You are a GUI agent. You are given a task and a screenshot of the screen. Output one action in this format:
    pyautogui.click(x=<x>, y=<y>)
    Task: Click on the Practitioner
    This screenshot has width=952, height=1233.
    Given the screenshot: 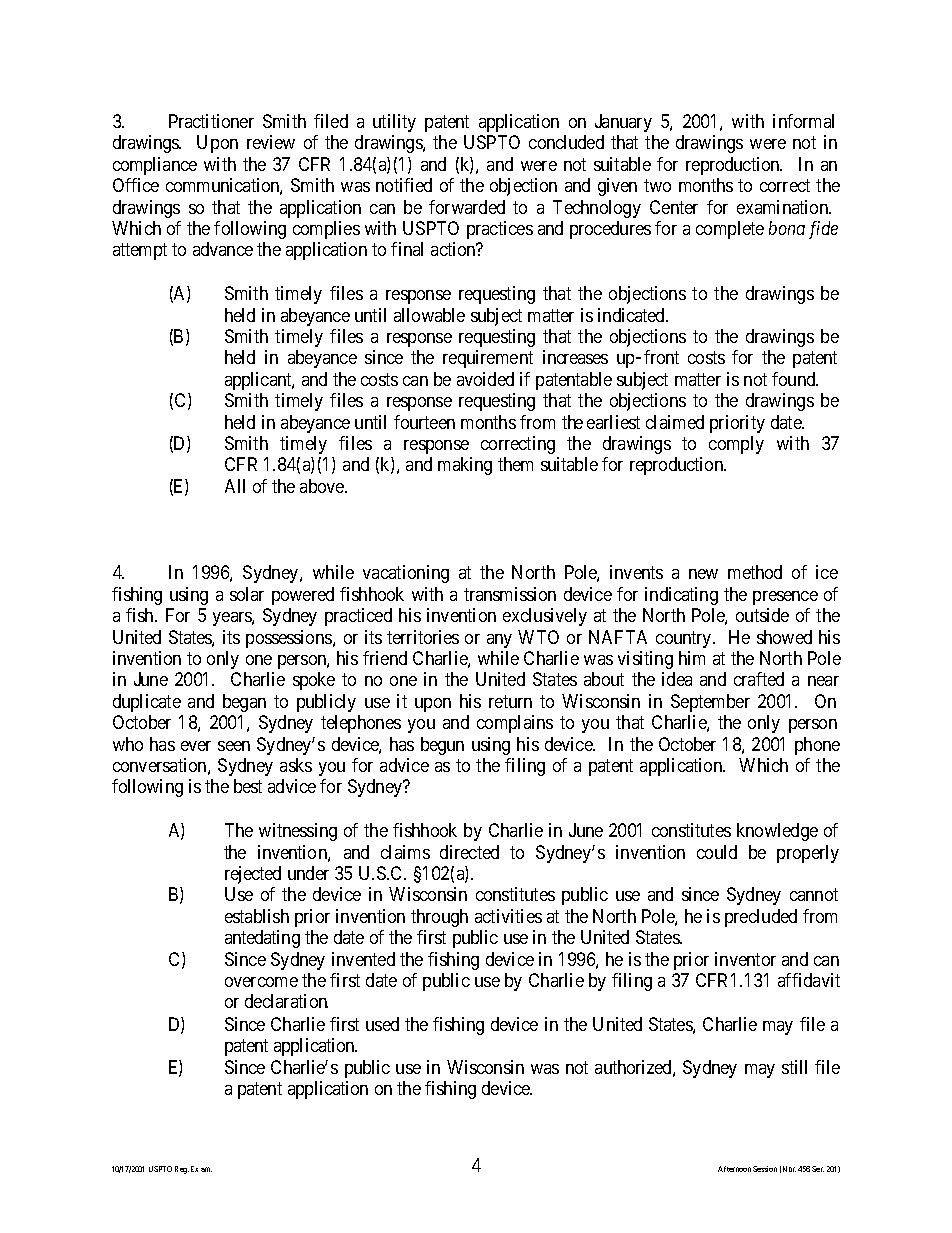 What is the action you would take?
    pyautogui.click(x=211, y=121)
